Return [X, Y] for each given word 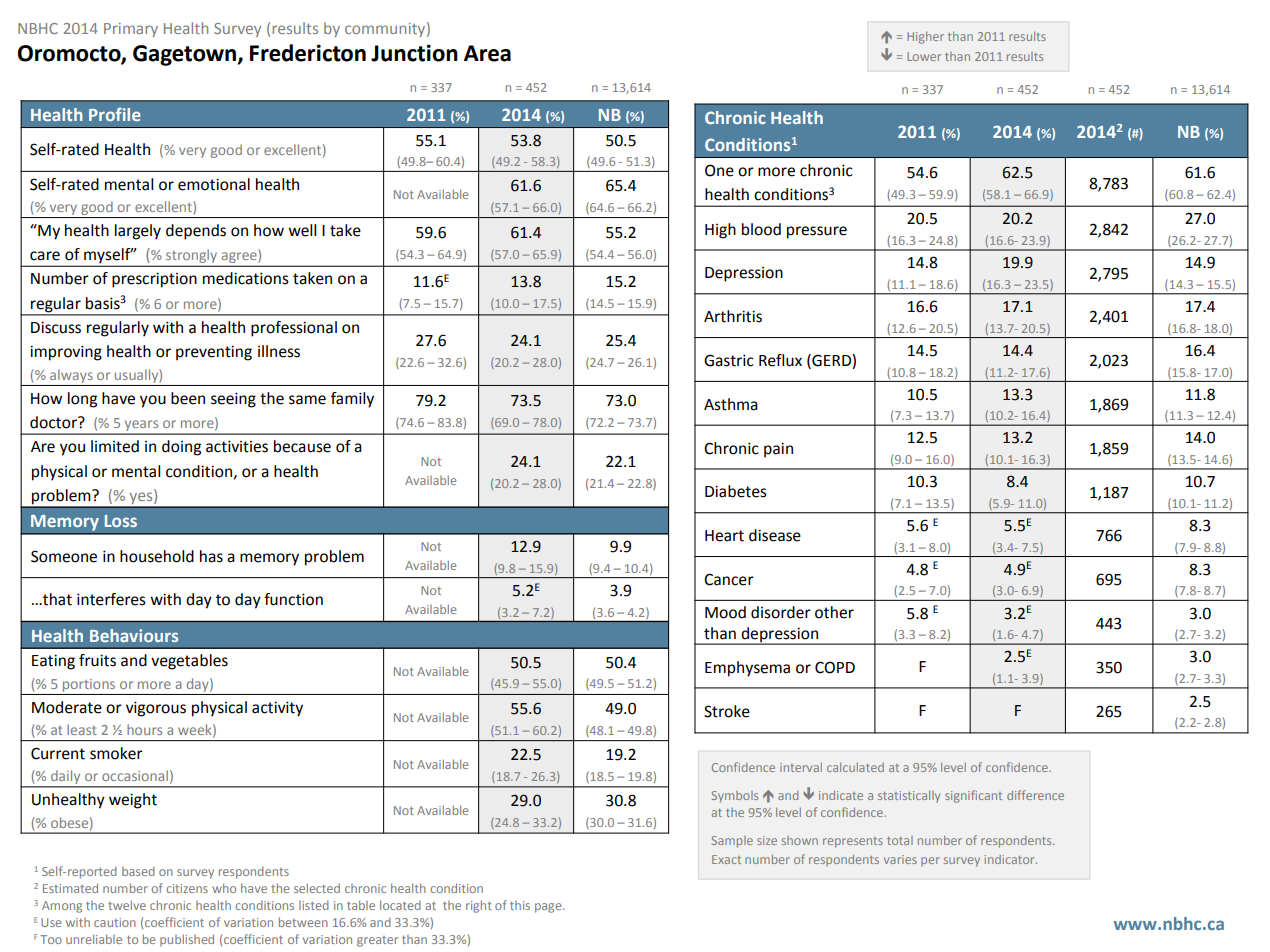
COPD [835, 667]
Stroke [727, 711]
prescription [154, 280]
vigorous [156, 709]
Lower [924, 56]
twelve [127, 905]
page [549, 908]
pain [778, 450]
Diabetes [736, 491]
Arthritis [733, 316]
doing [181, 448]
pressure [817, 232]
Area [487, 53]
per [930, 861]
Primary [131, 30]
